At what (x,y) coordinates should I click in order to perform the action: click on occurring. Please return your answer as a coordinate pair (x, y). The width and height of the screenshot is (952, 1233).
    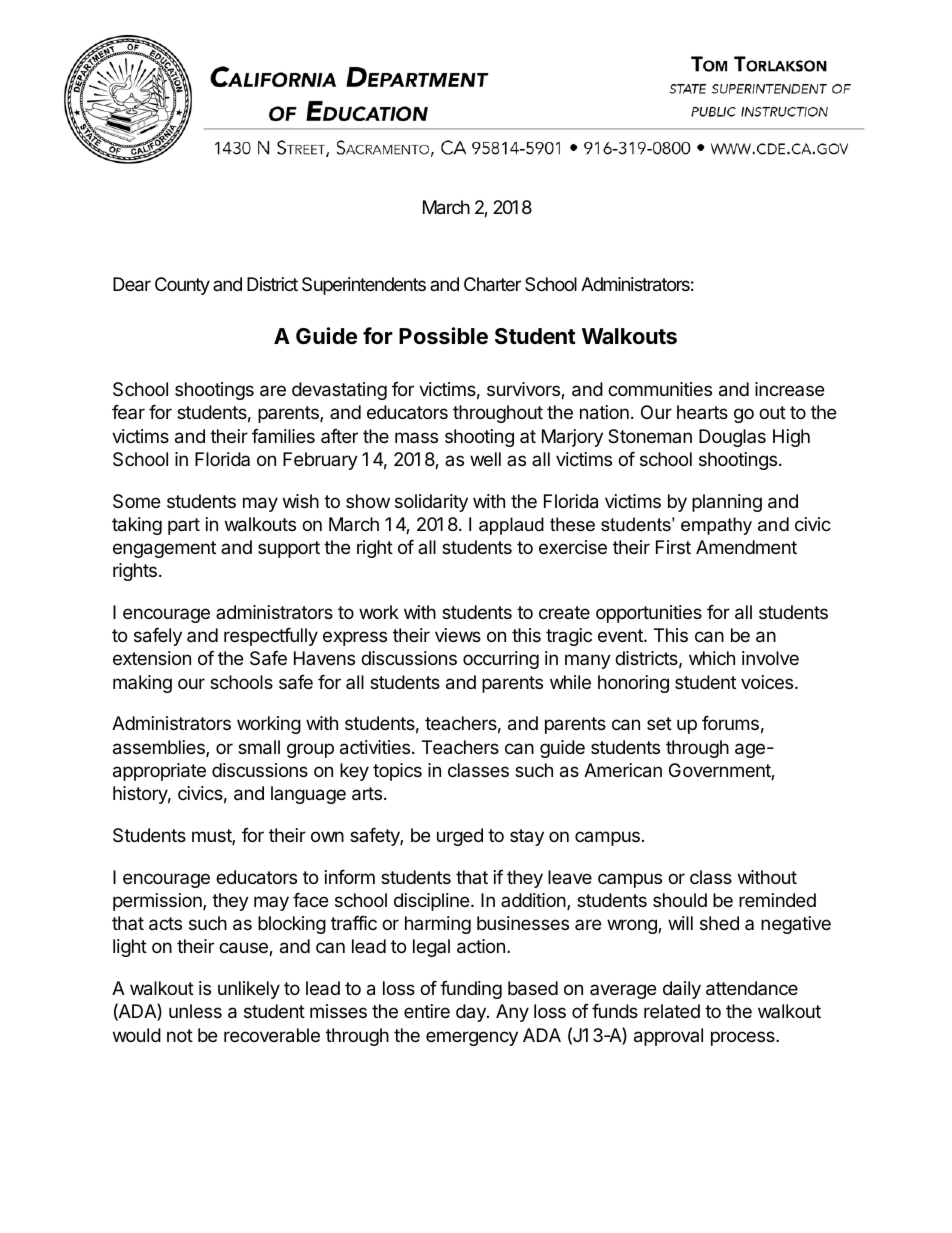
    Looking at the image, I should click on (501, 660).
